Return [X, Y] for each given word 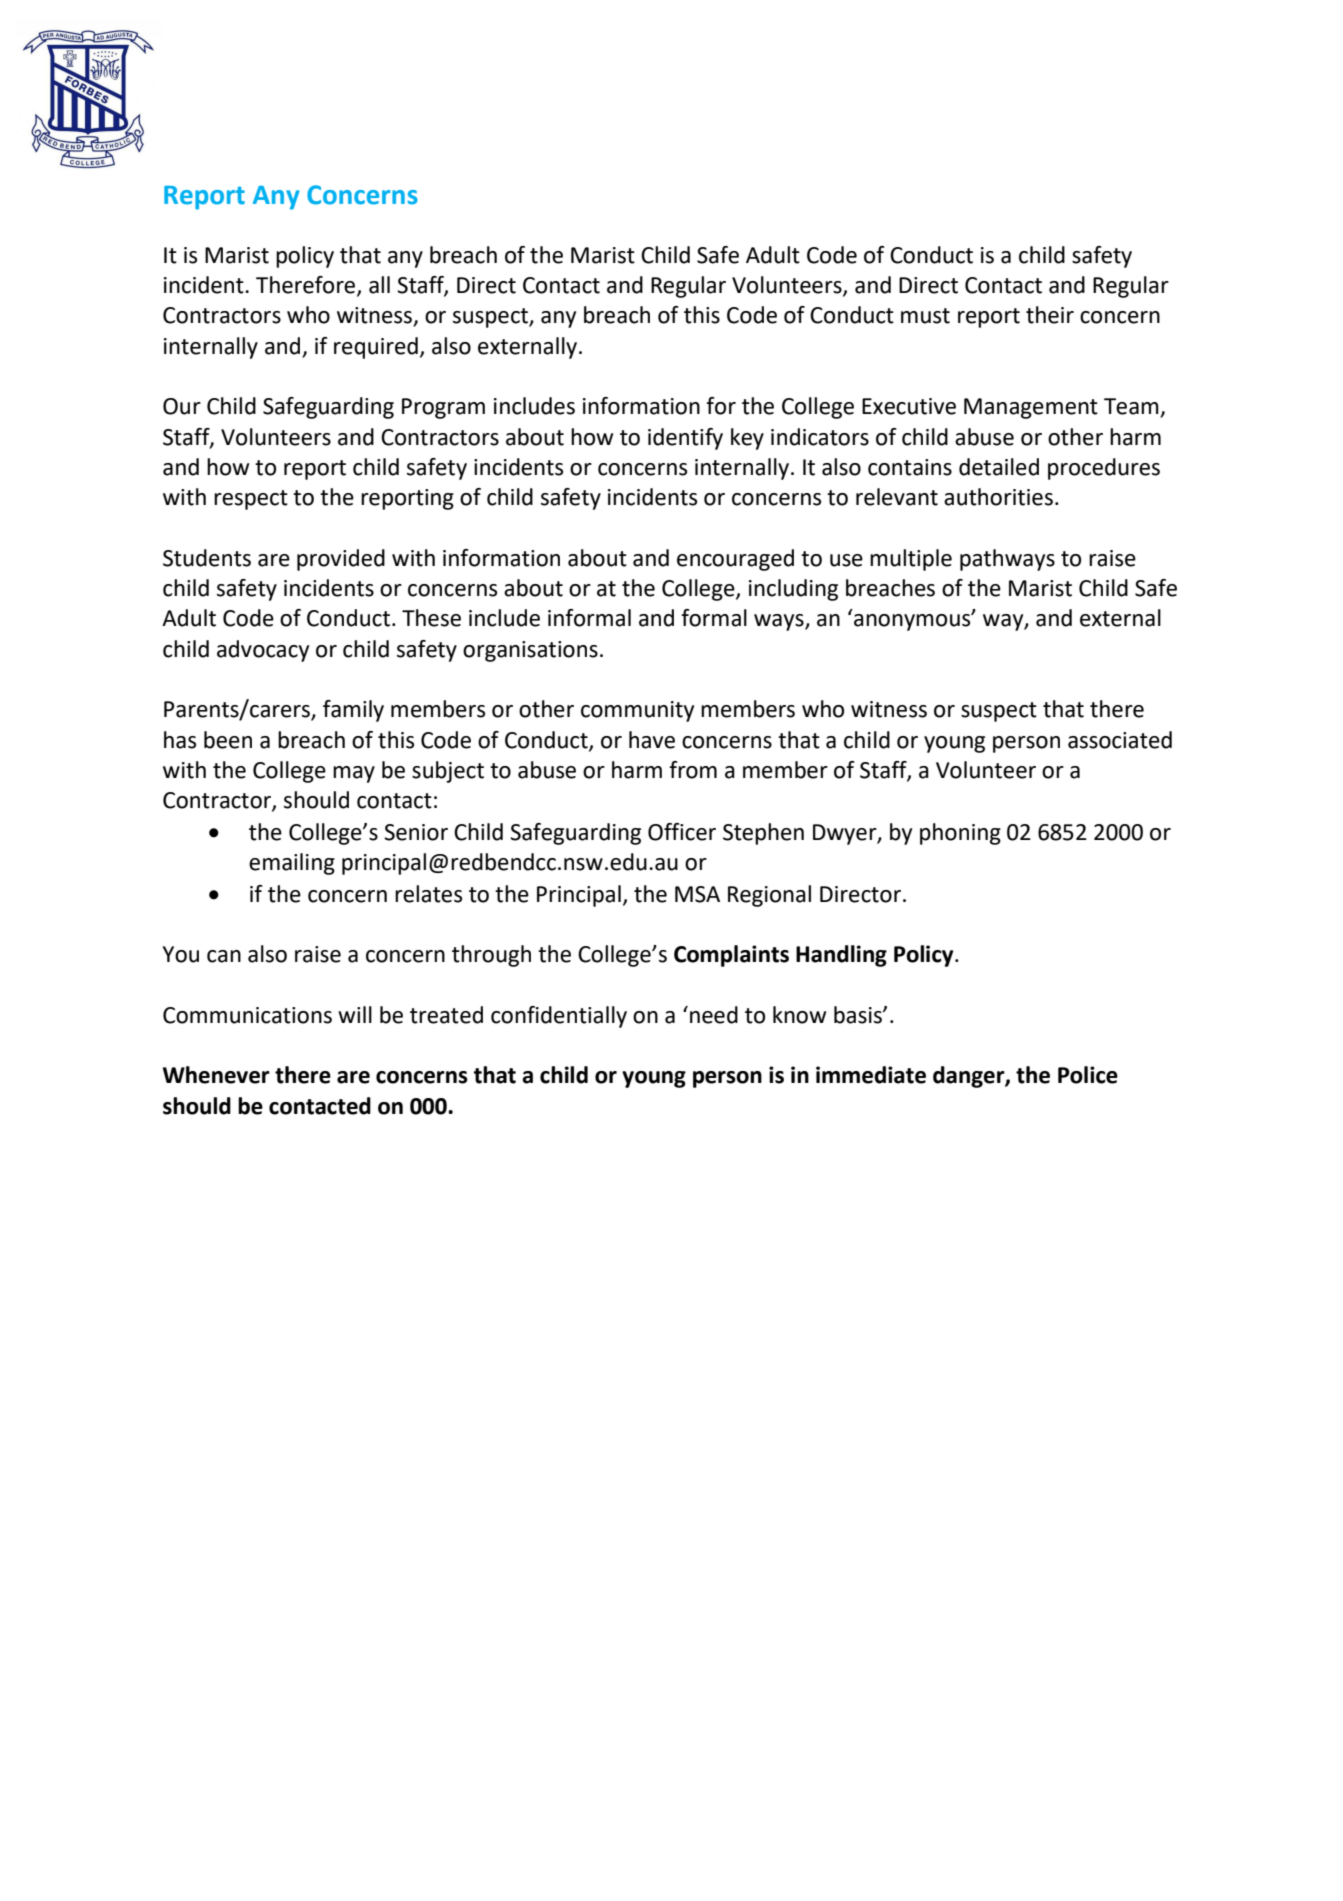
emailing [292, 864]
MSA [697, 894]
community [637, 711]
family [353, 711]
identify [685, 439]
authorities [998, 497]
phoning [960, 834]
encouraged [735, 560]
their [1050, 315]
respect [251, 500]
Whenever [216, 1075]
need [714, 1015]
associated [1120, 740]
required [376, 348]
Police [1088, 1075]
